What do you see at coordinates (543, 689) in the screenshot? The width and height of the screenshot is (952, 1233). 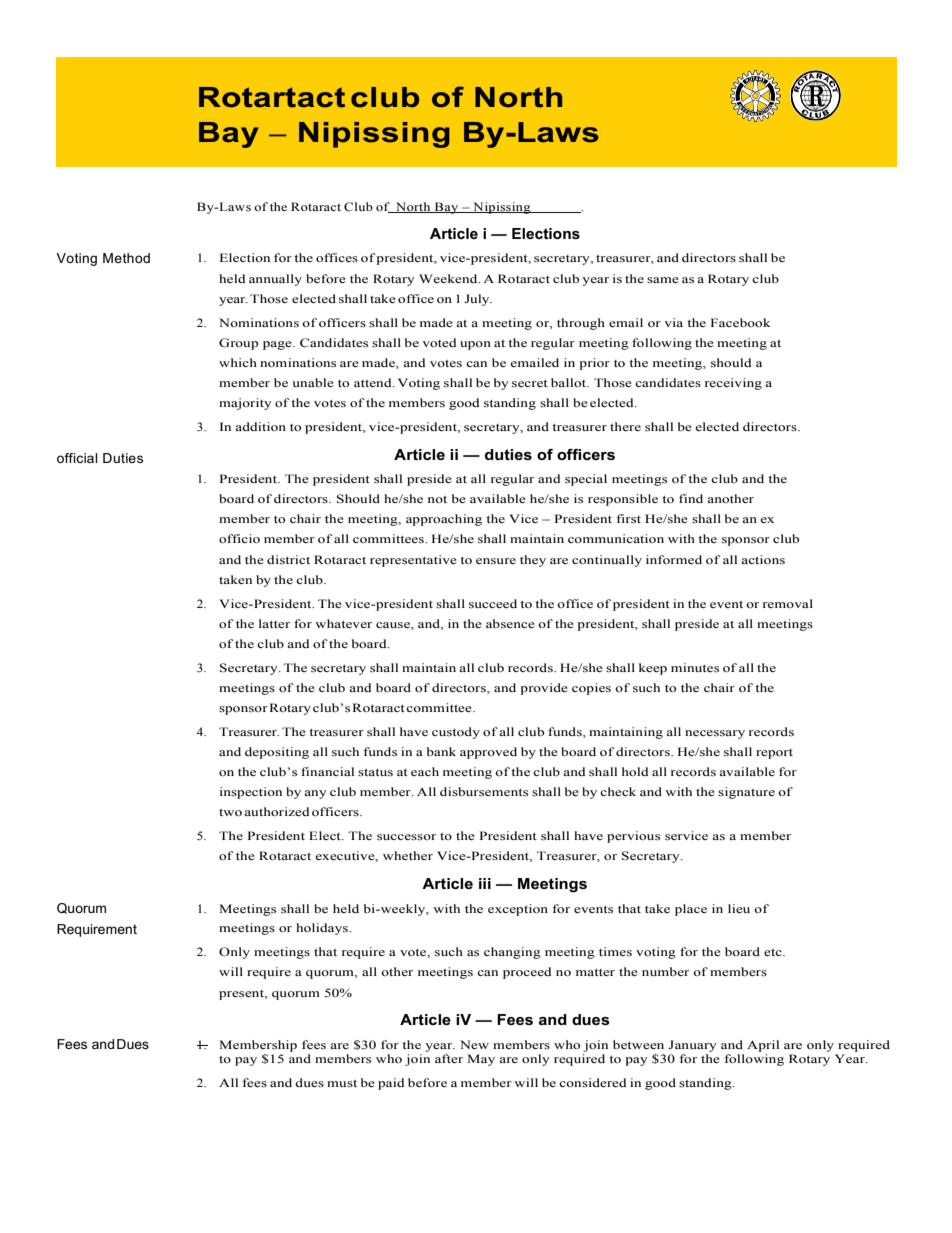 I see `provide` at bounding box center [543, 689].
